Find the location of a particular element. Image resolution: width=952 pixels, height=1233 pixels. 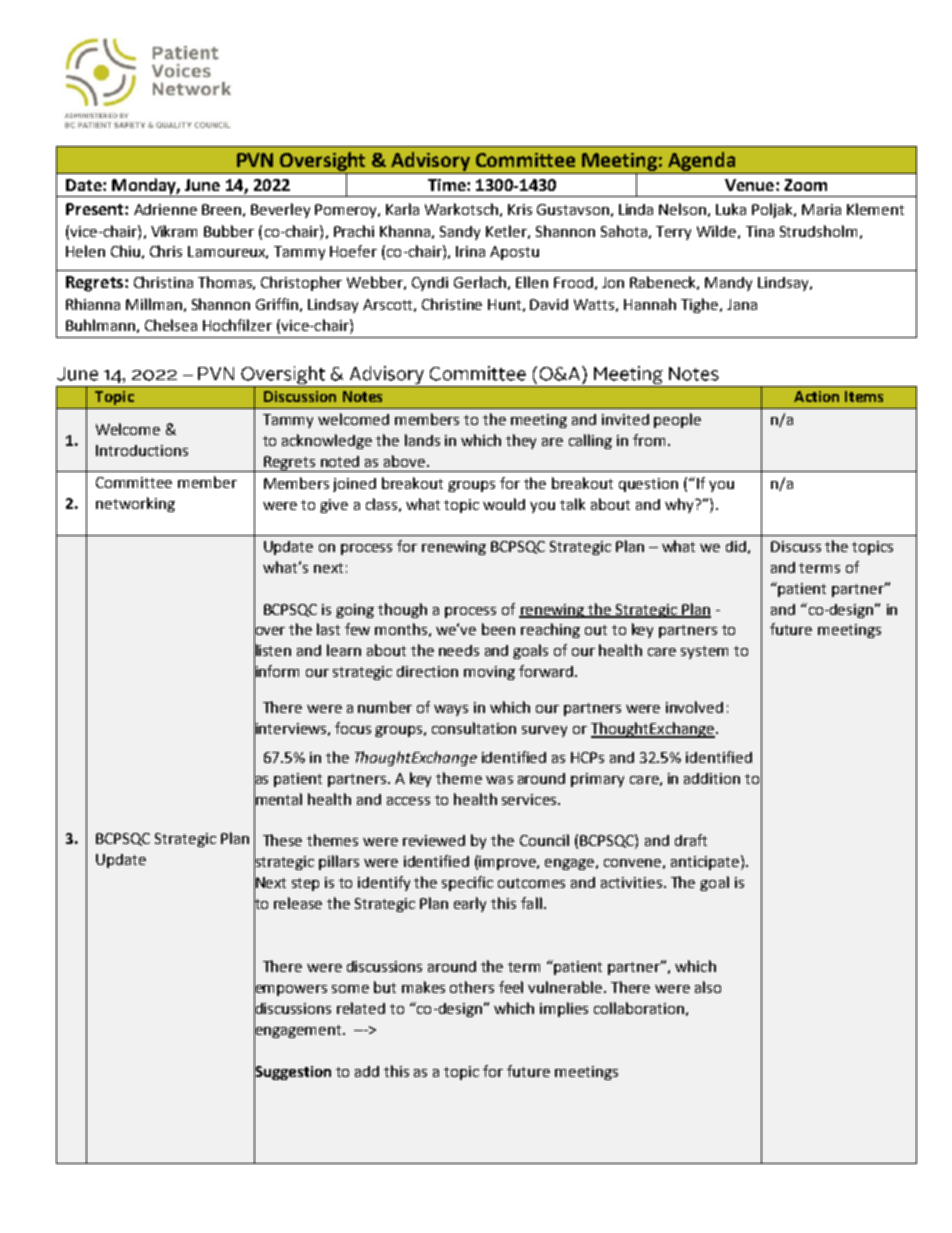

others is located at coordinates (472, 987).
